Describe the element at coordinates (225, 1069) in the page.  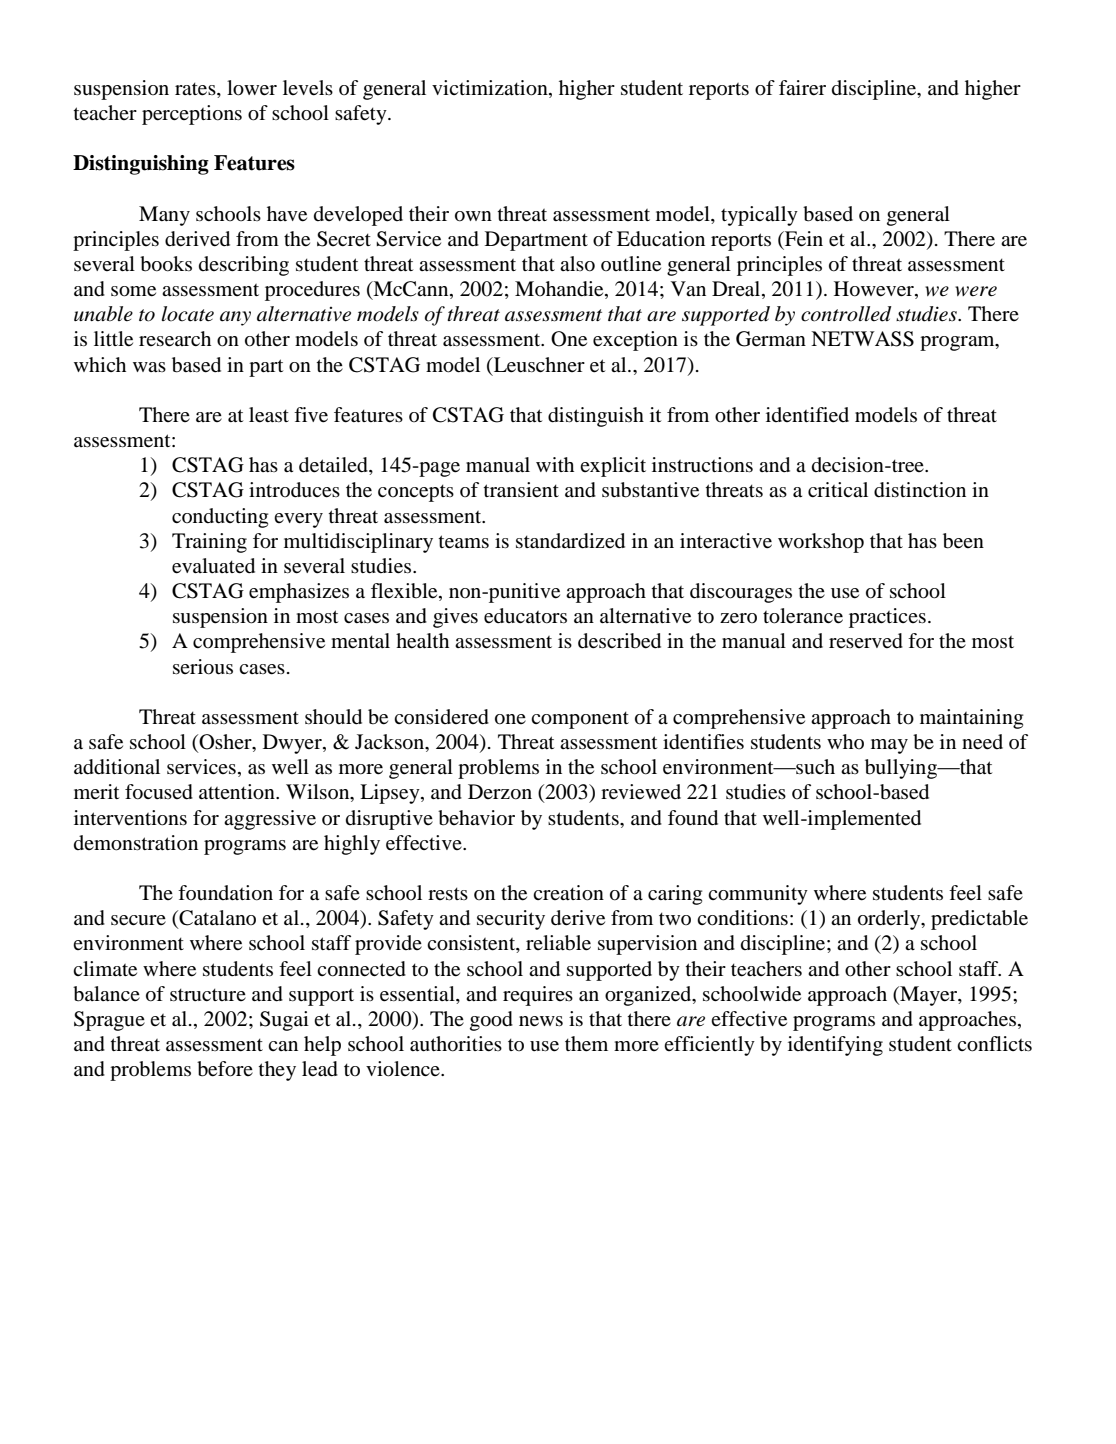
I see `before` at that location.
